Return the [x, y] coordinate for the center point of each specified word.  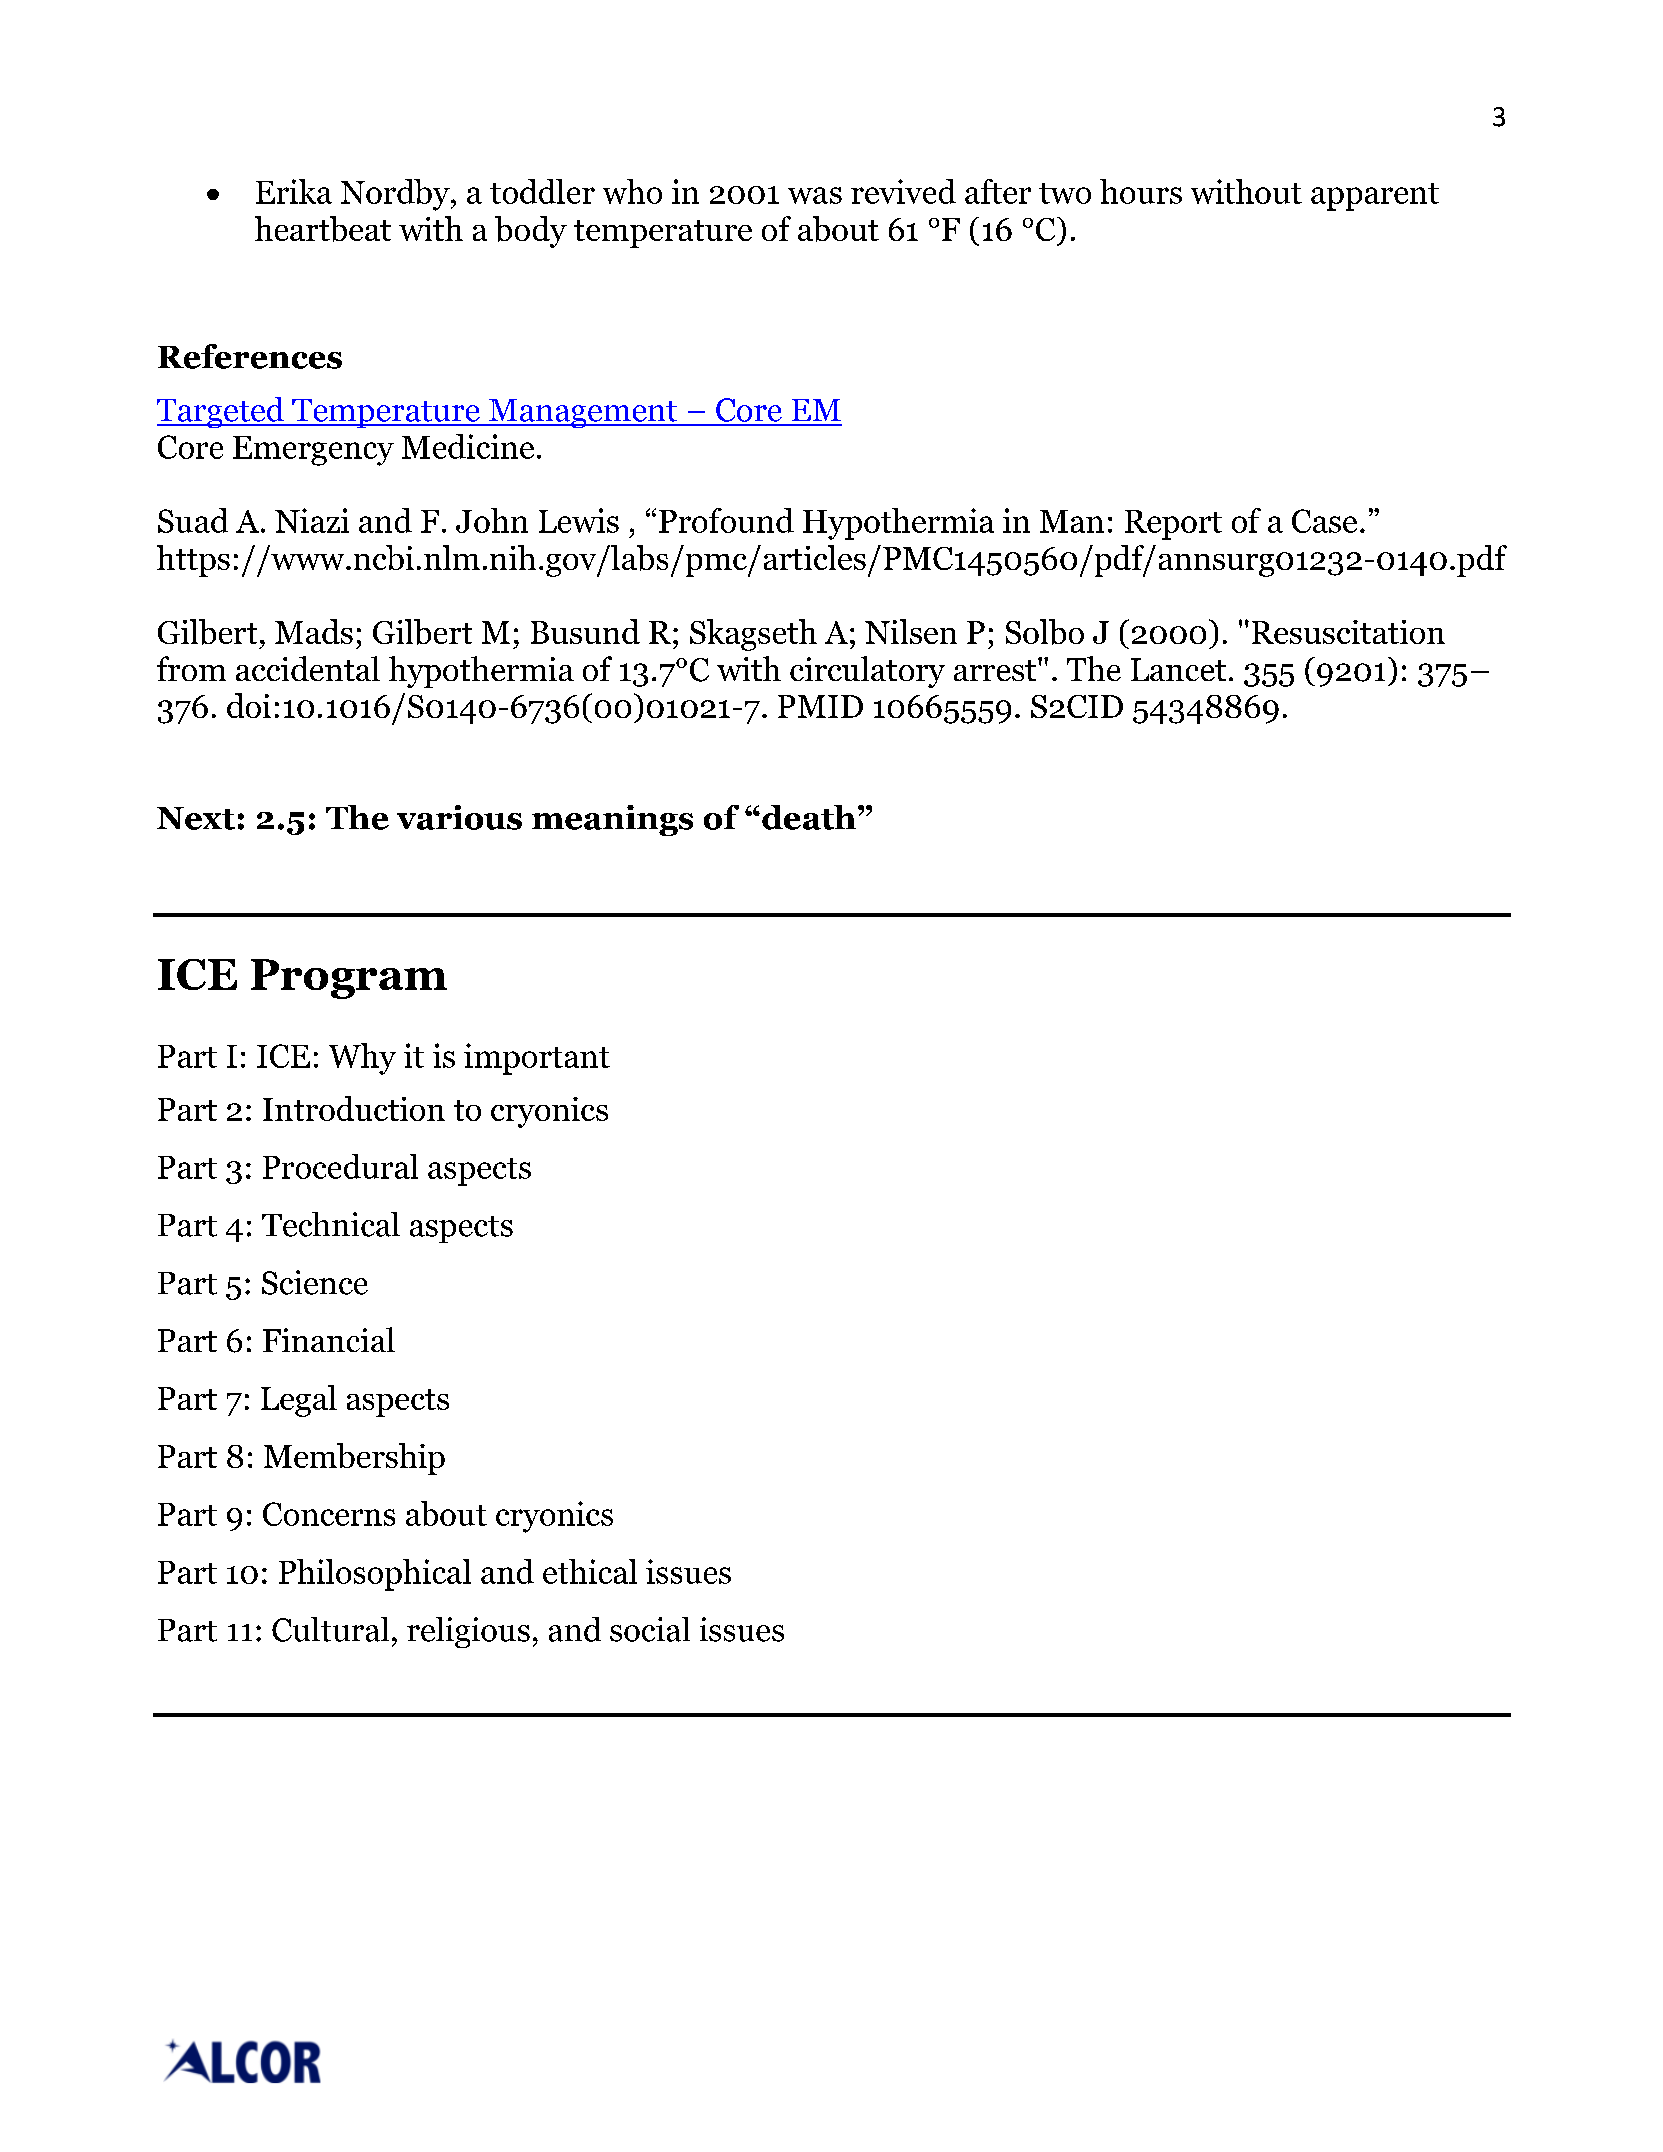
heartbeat [323, 229]
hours [1141, 191]
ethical [590, 1571]
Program [349, 979]
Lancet [1178, 669]
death [809, 817]
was [815, 195]
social [650, 1629]
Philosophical [375, 1575]
